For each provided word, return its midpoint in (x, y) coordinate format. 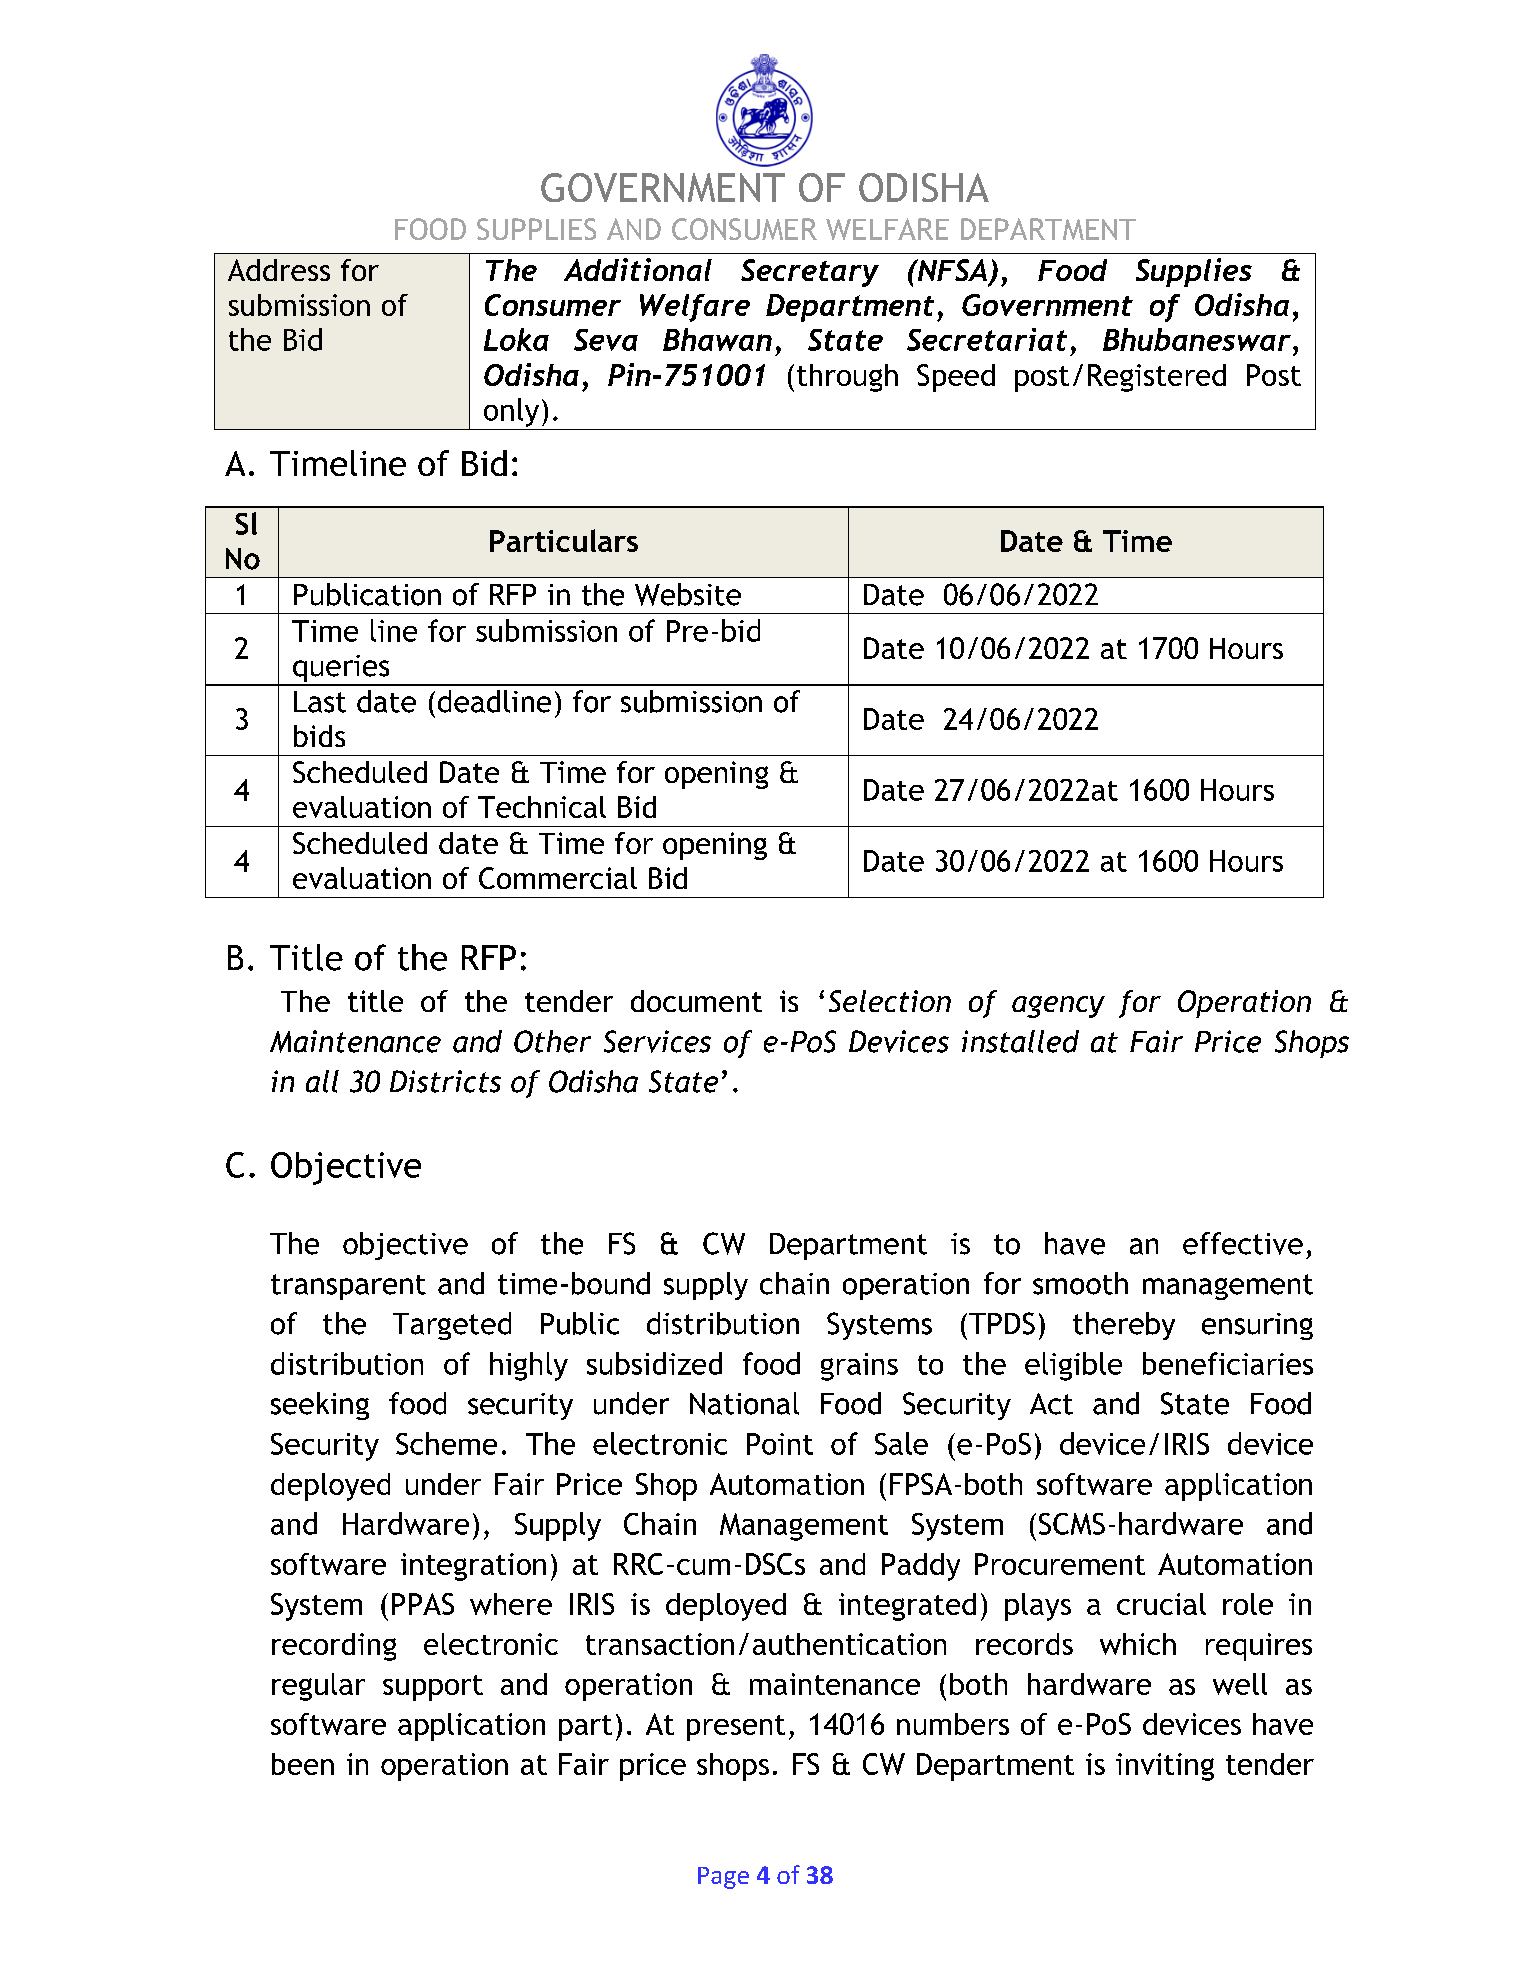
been (303, 1764)
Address (279, 270)
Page (723, 1878)
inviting (1165, 1767)
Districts (445, 1081)
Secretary (810, 273)
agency (1058, 1007)
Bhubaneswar (1197, 339)
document (696, 1001)
